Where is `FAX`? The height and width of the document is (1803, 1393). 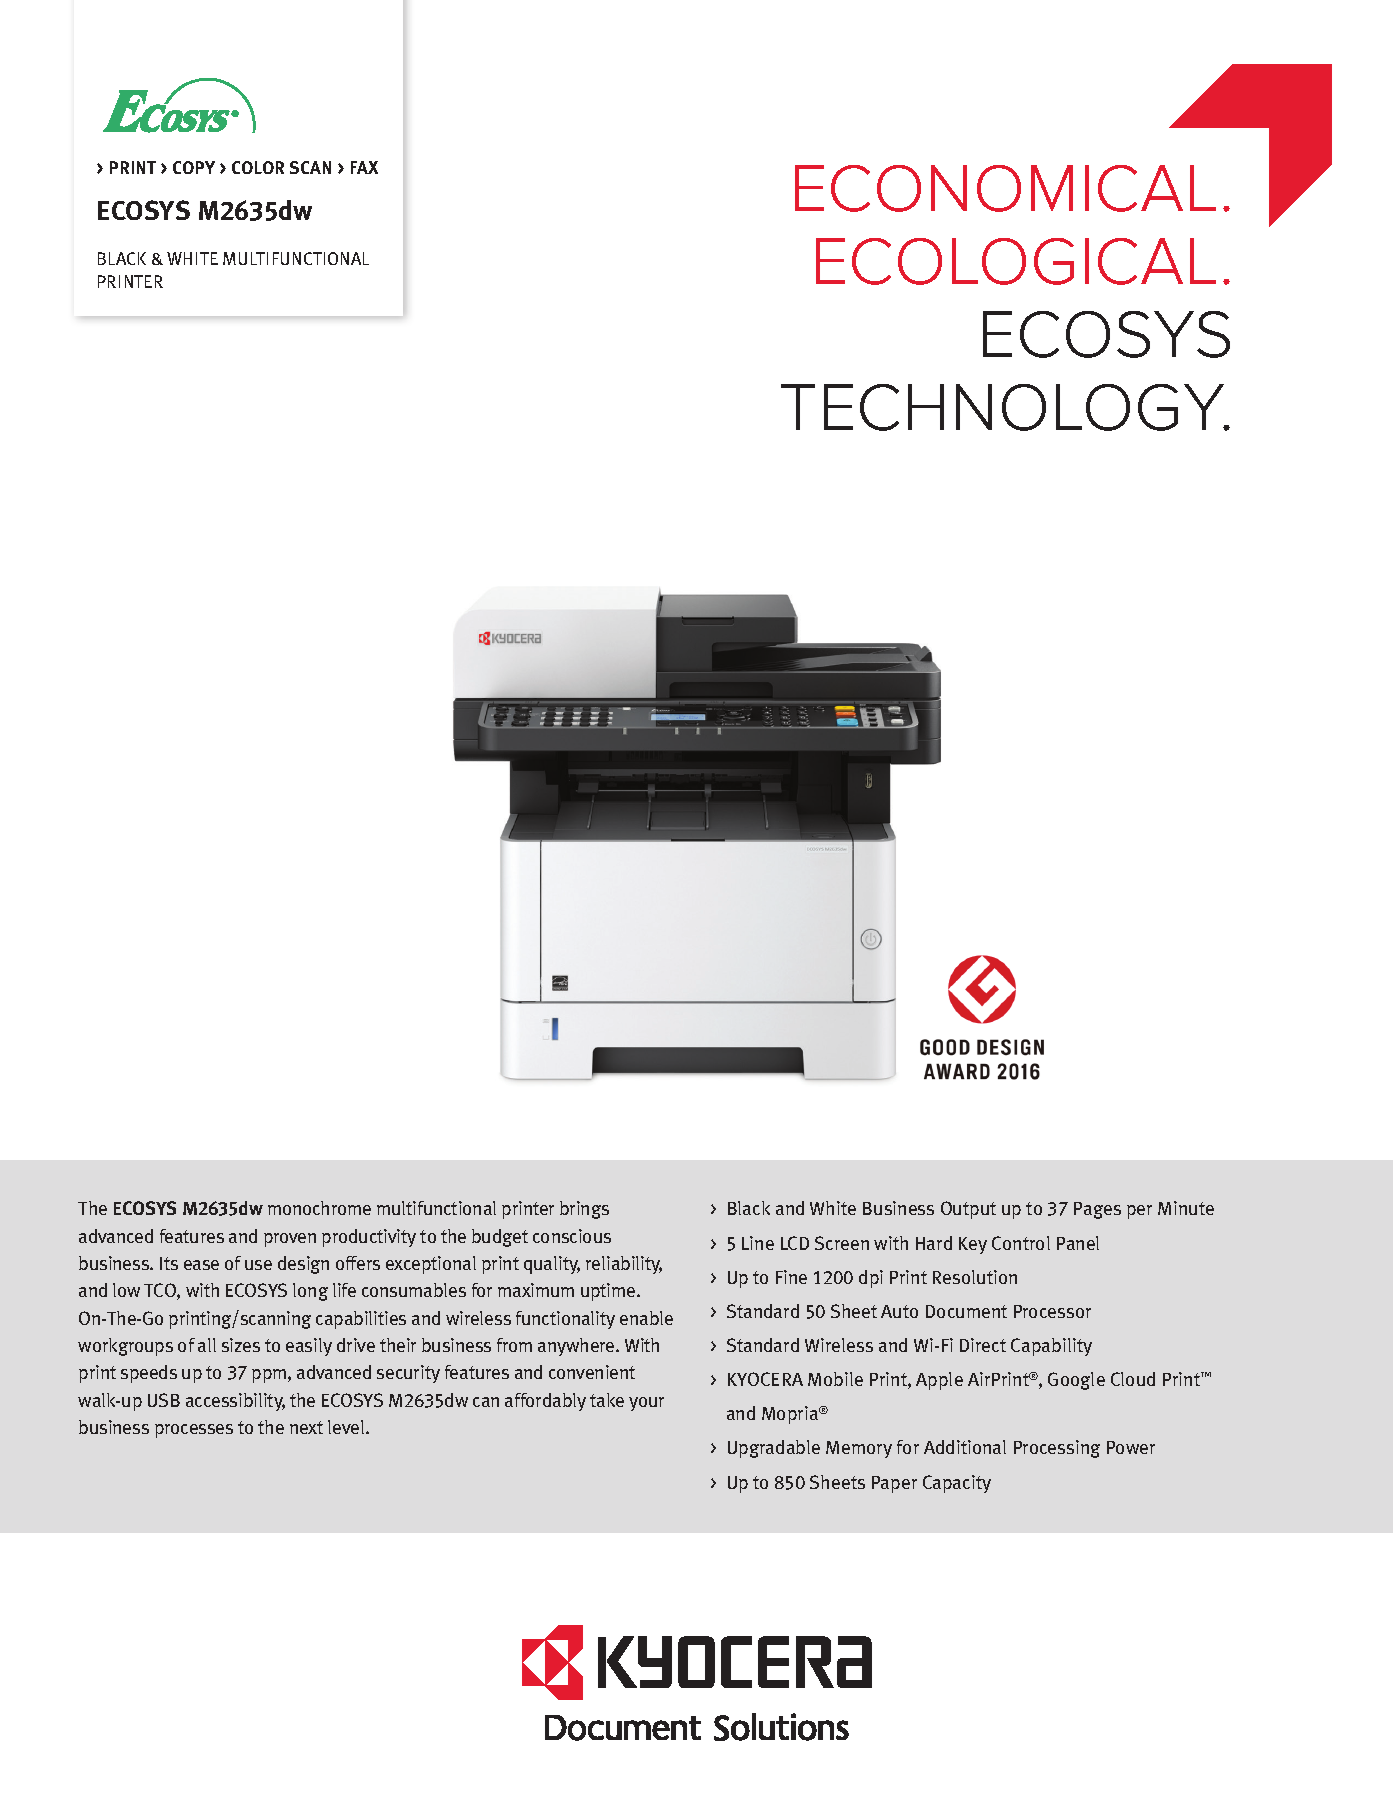 FAX is located at coordinates (364, 167).
